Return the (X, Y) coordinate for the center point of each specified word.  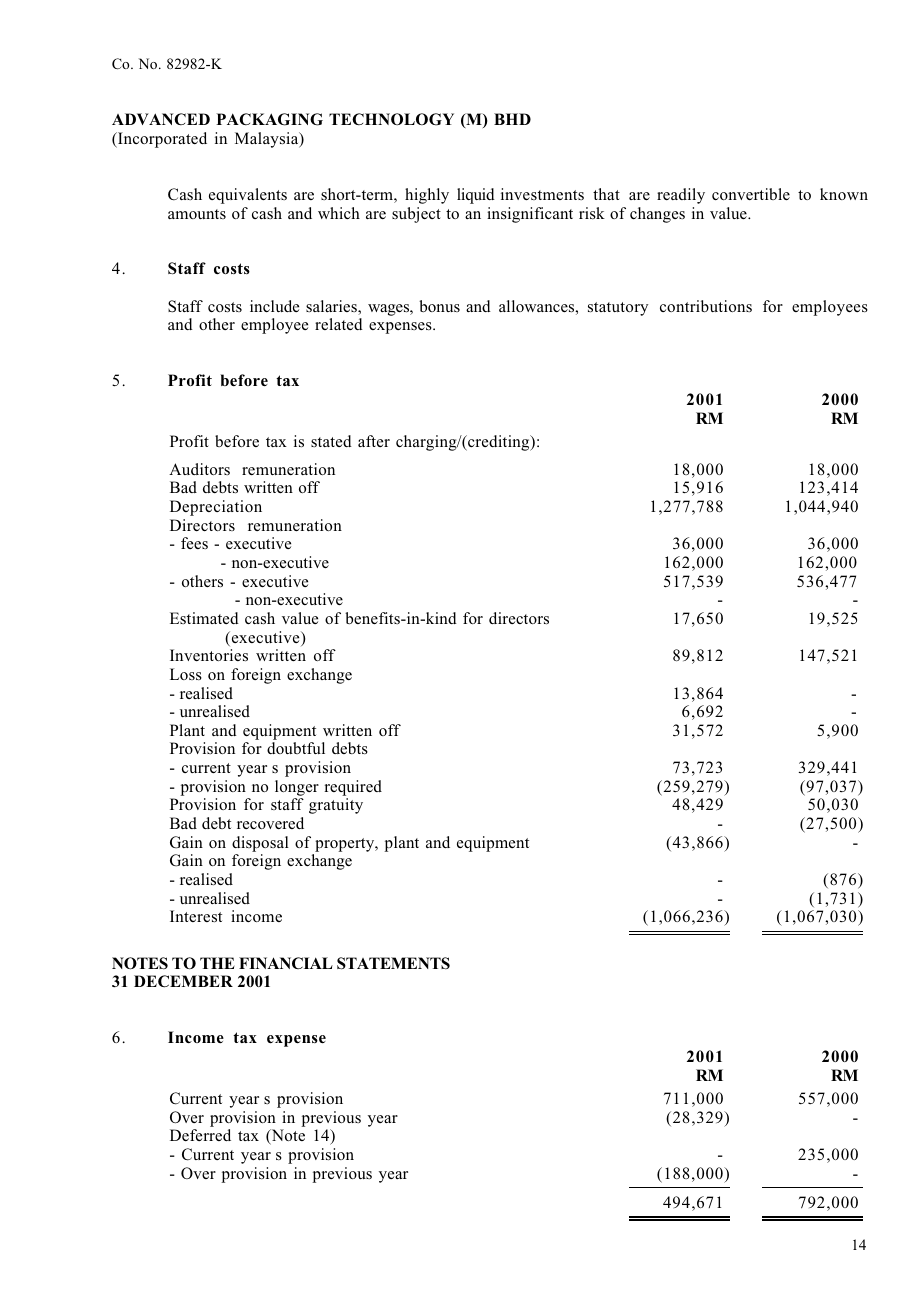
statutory (618, 309)
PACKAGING (269, 119)
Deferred (200, 1135)
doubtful (296, 748)
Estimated (204, 618)
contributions (706, 306)
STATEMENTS (393, 963)
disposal (260, 844)
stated (331, 441)
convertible (751, 194)
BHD (512, 119)
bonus (439, 306)
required (353, 788)
